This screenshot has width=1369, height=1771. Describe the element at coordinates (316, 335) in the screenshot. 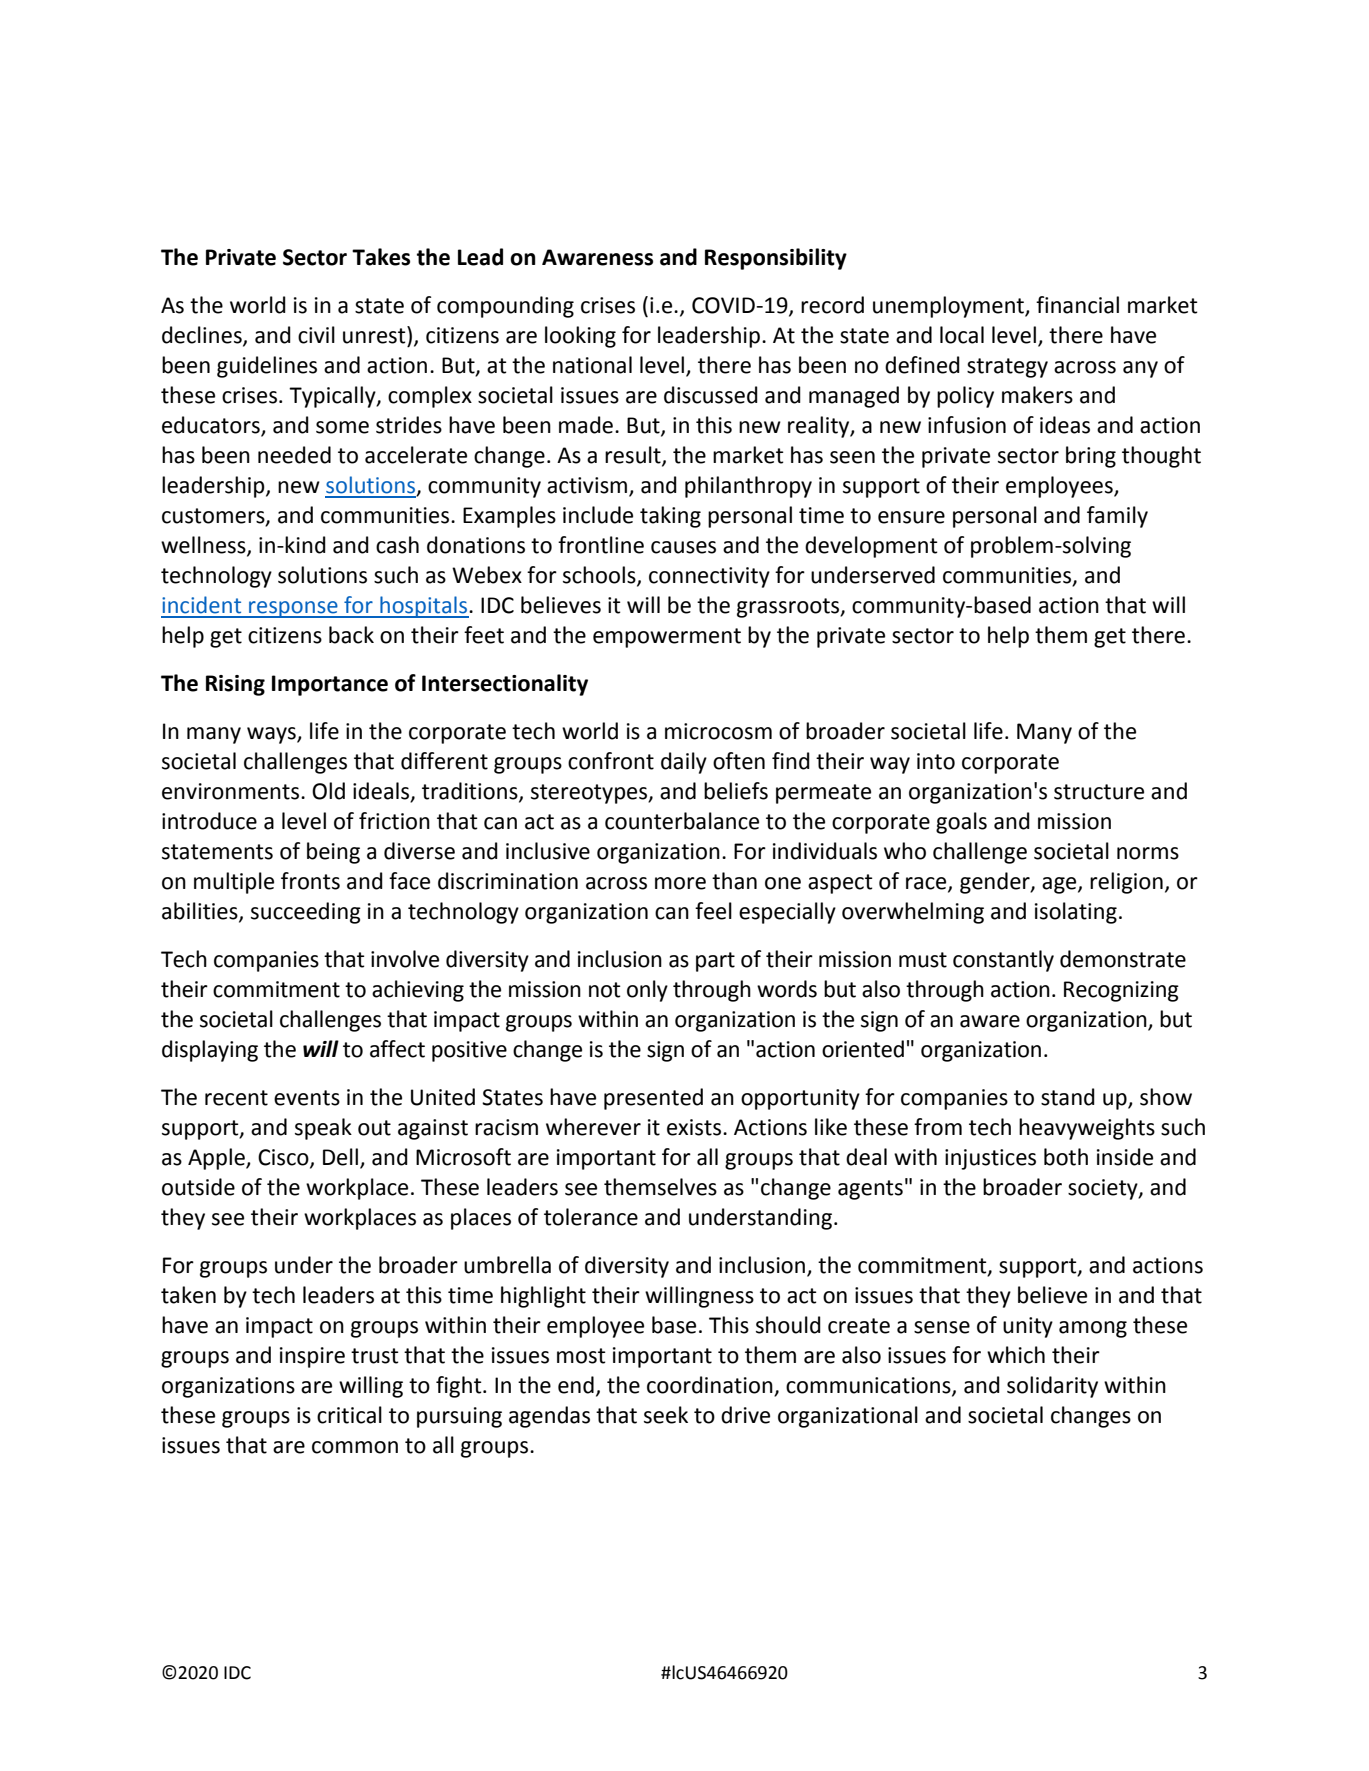

I see `civil` at that location.
